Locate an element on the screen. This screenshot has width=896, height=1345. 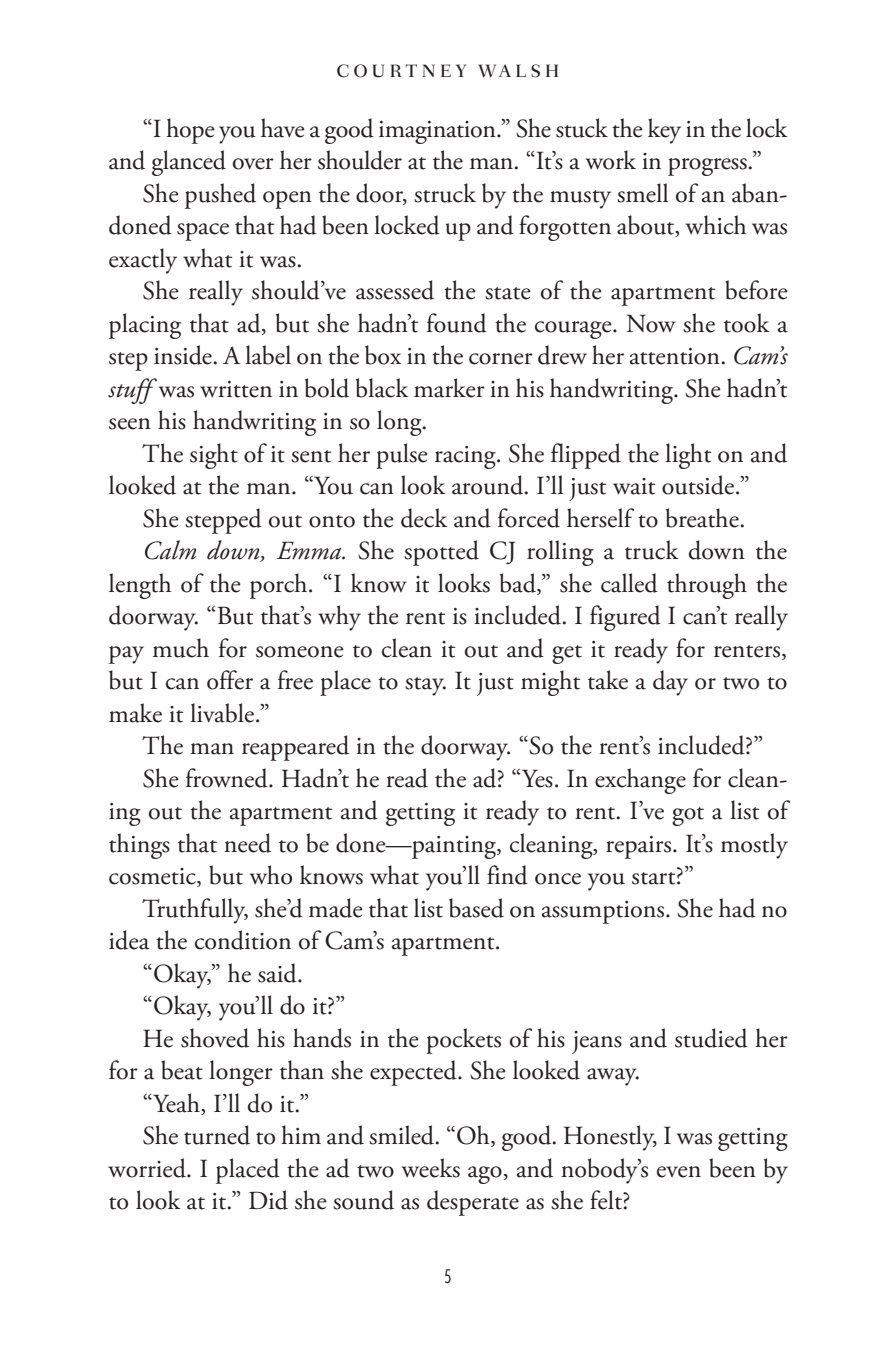
day is located at coordinates (670, 683).
